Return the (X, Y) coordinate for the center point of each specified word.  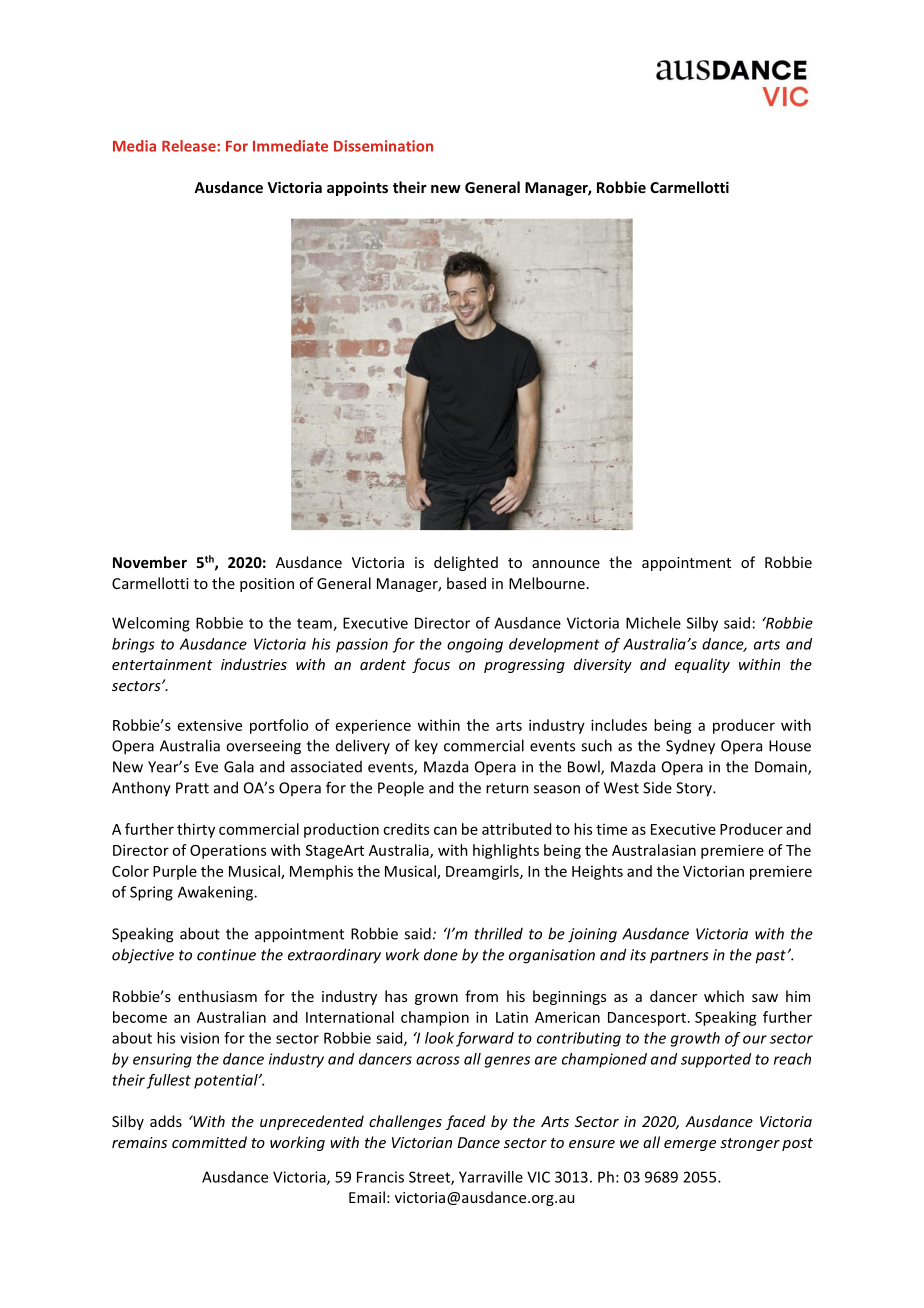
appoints (357, 188)
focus (431, 665)
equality (702, 665)
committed (209, 1142)
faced (466, 1122)
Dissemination (383, 146)
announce (566, 564)
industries (254, 664)
